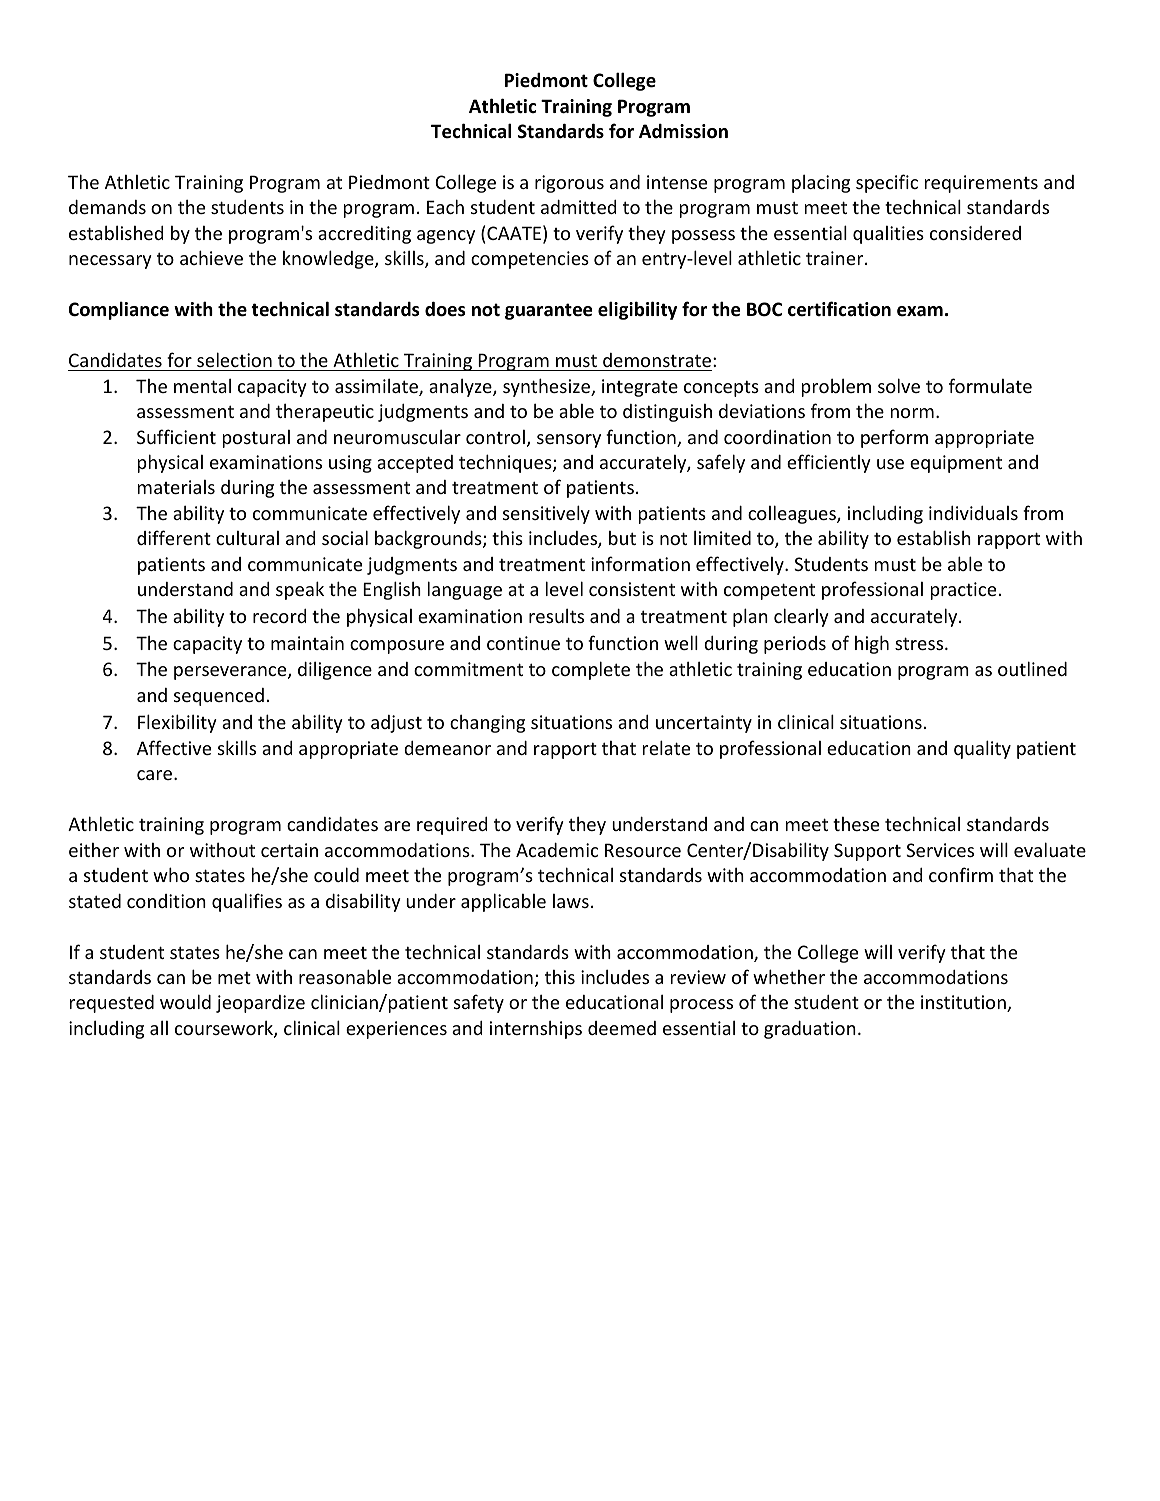 The height and width of the screenshot is (1501, 1160). I want to click on consistent, so click(632, 589).
